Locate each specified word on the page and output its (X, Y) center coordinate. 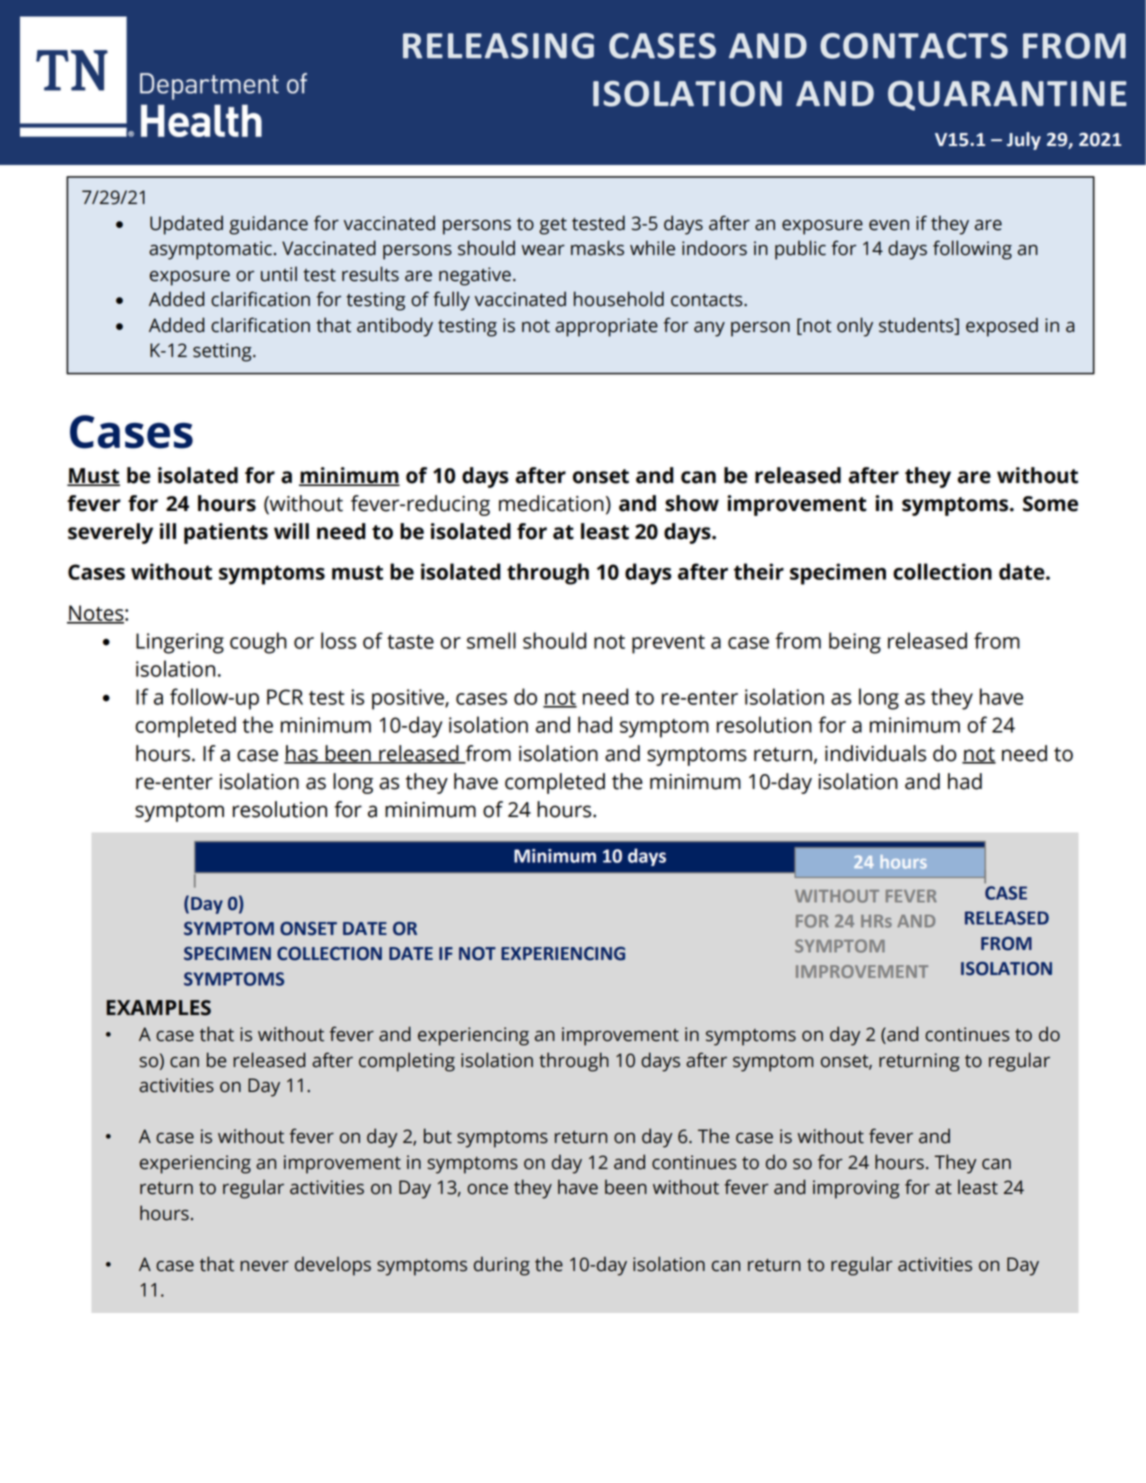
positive (409, 699)
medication (551, 503)
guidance (268, 225)
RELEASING (498, 46)
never (264, 1266)
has (302, 754)
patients (226, 533)
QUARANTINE (1007, 96)
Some (1050, 504)
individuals (875, 753)
